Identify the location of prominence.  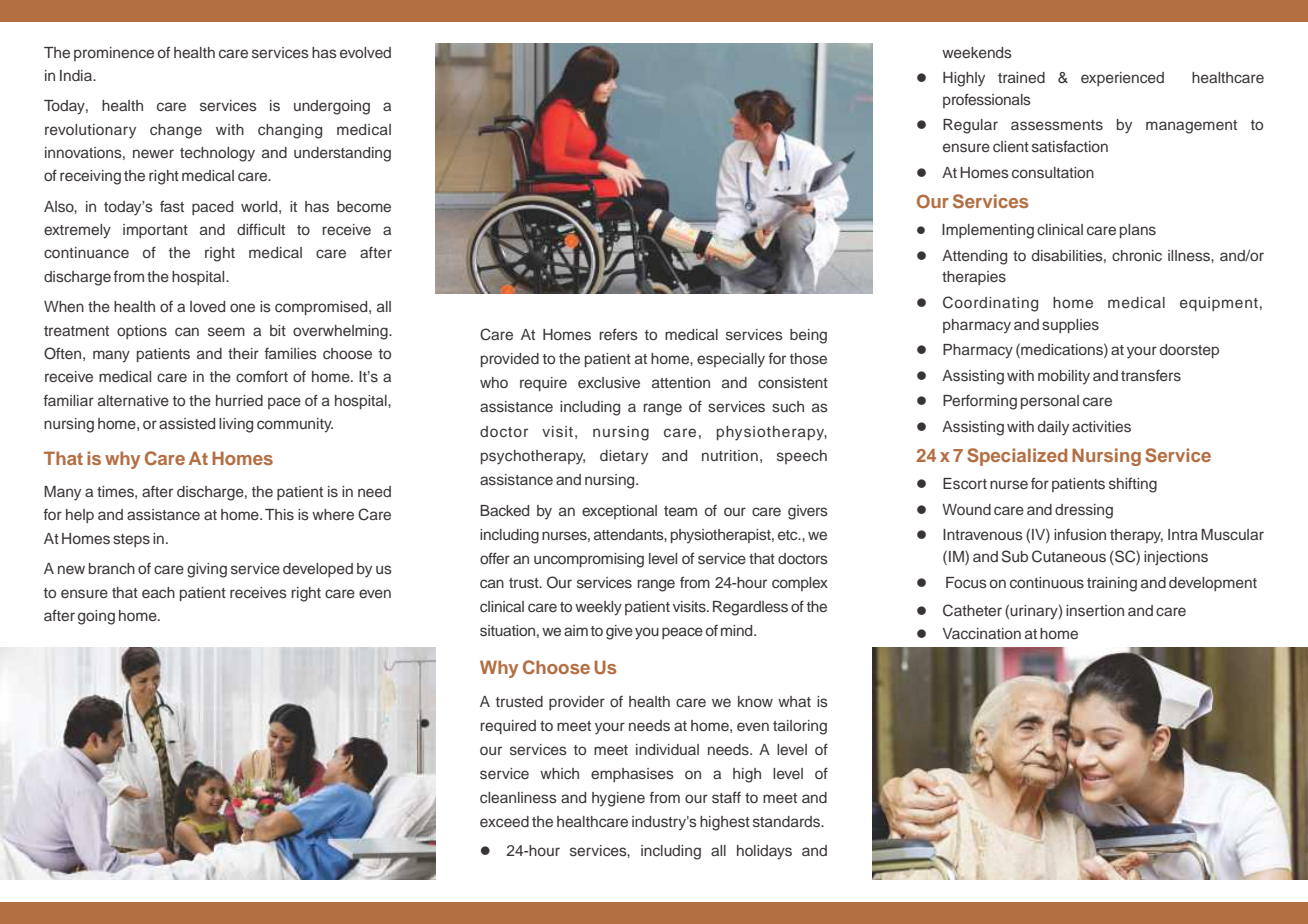
(114, 54).
